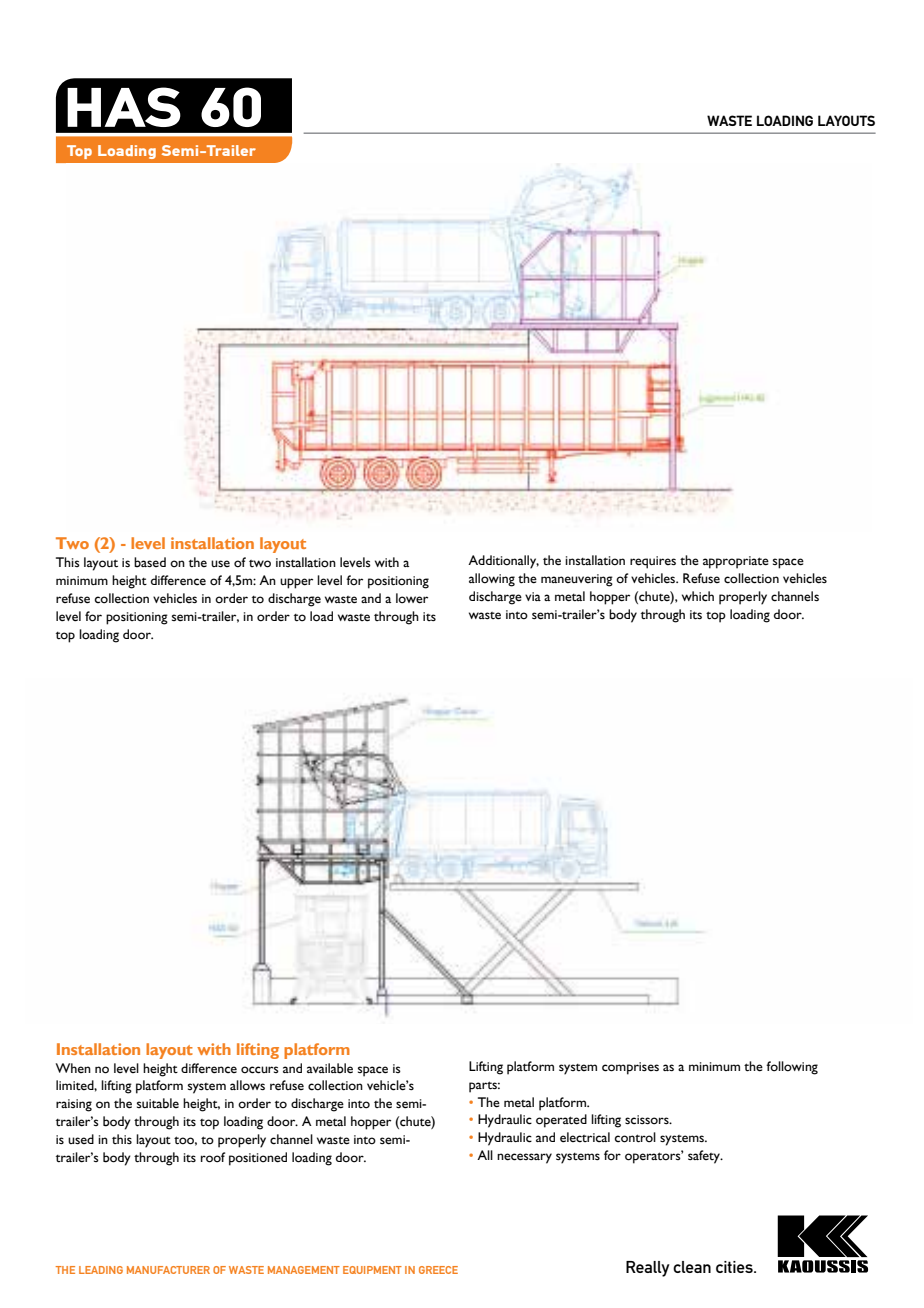  What do you see at coordinates (736, 562) in the page?
I see `appropriate` at bounding box center [736, 562].
